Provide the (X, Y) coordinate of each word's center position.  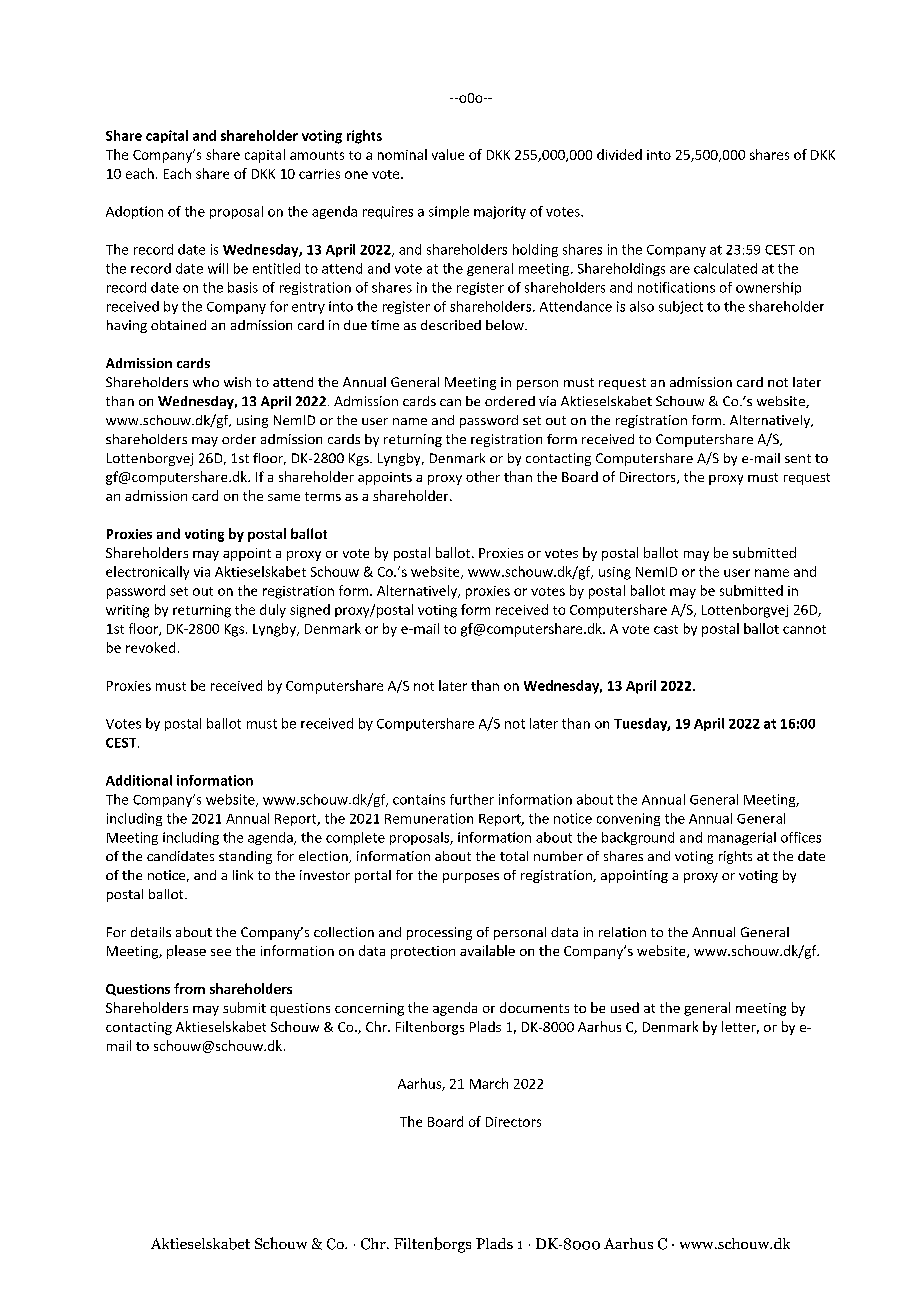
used (625, 1007)
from (189, 988)
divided (619, 154)
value (448, 154)
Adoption (134, 212)
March (489, 1083)
